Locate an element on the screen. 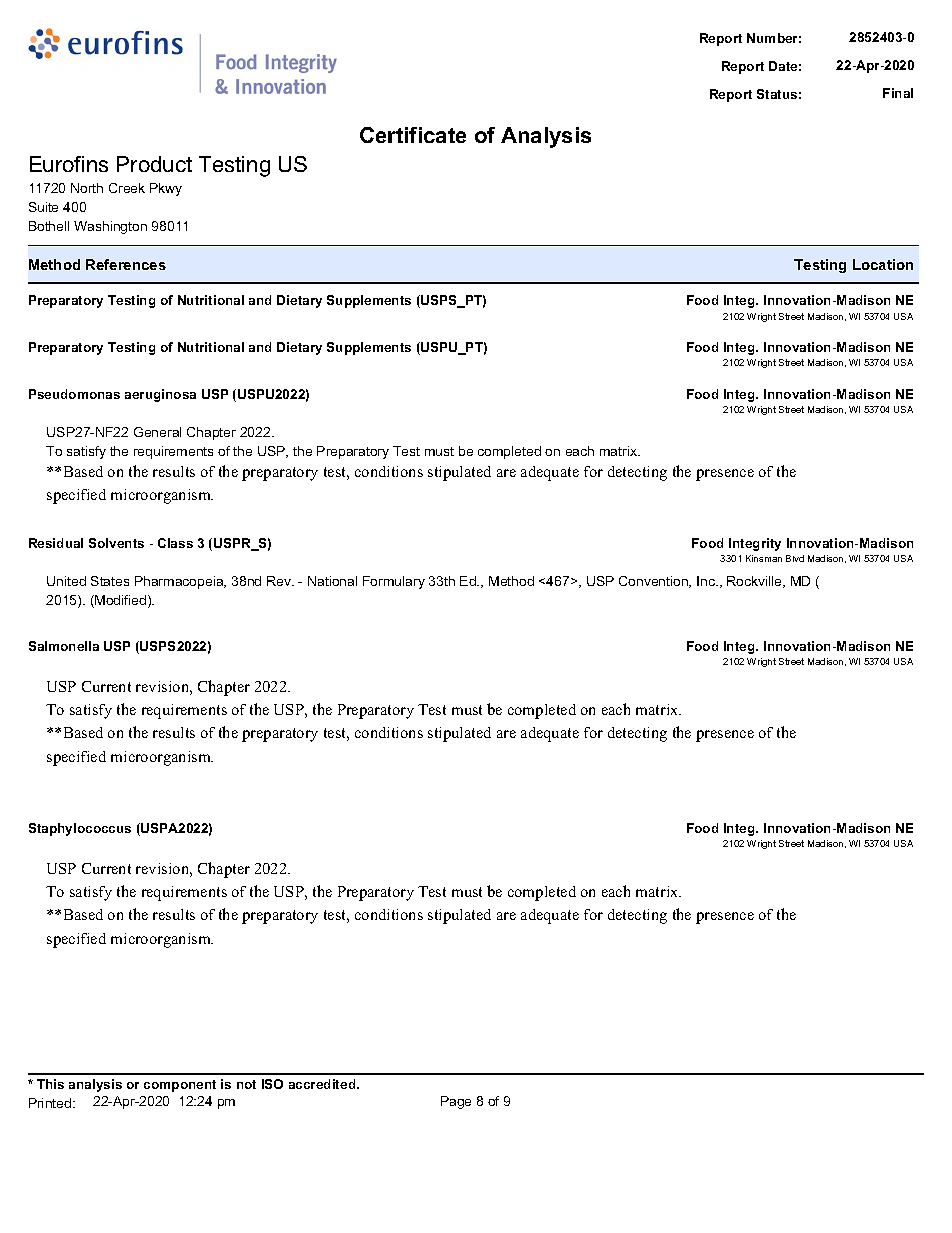  Modified is located at coordinates (121, 601).
